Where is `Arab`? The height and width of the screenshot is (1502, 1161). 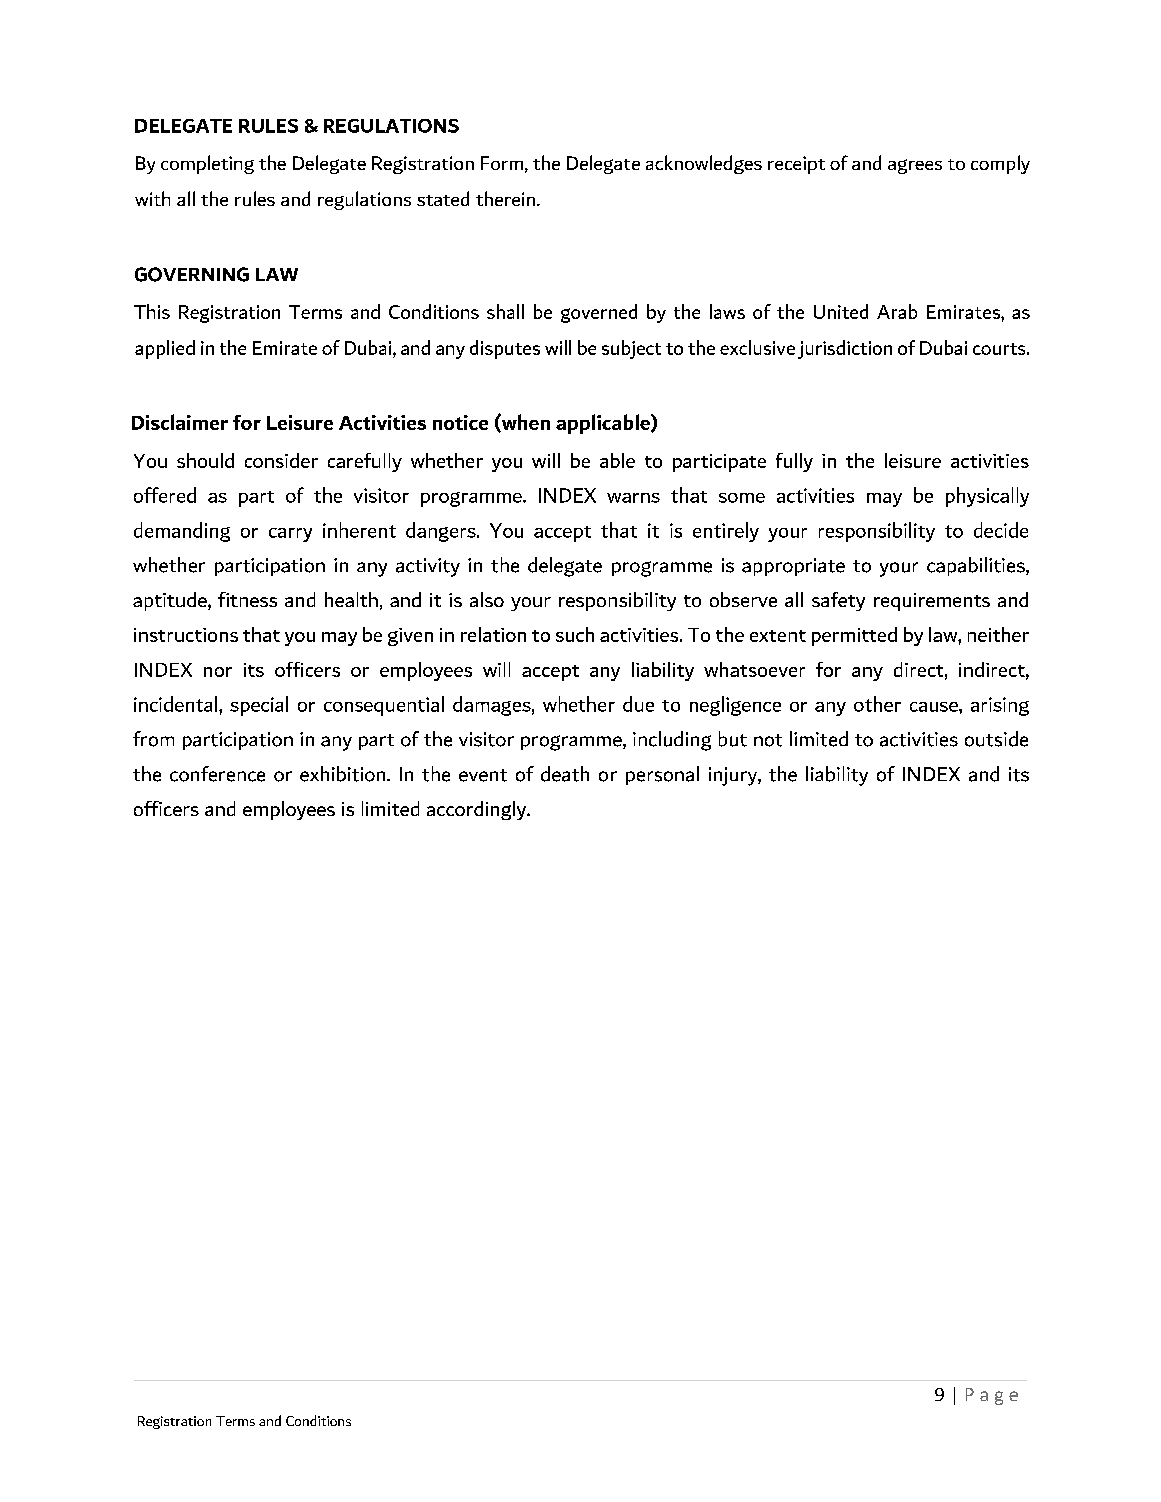 Arab is located at coordinates (897, 311).
